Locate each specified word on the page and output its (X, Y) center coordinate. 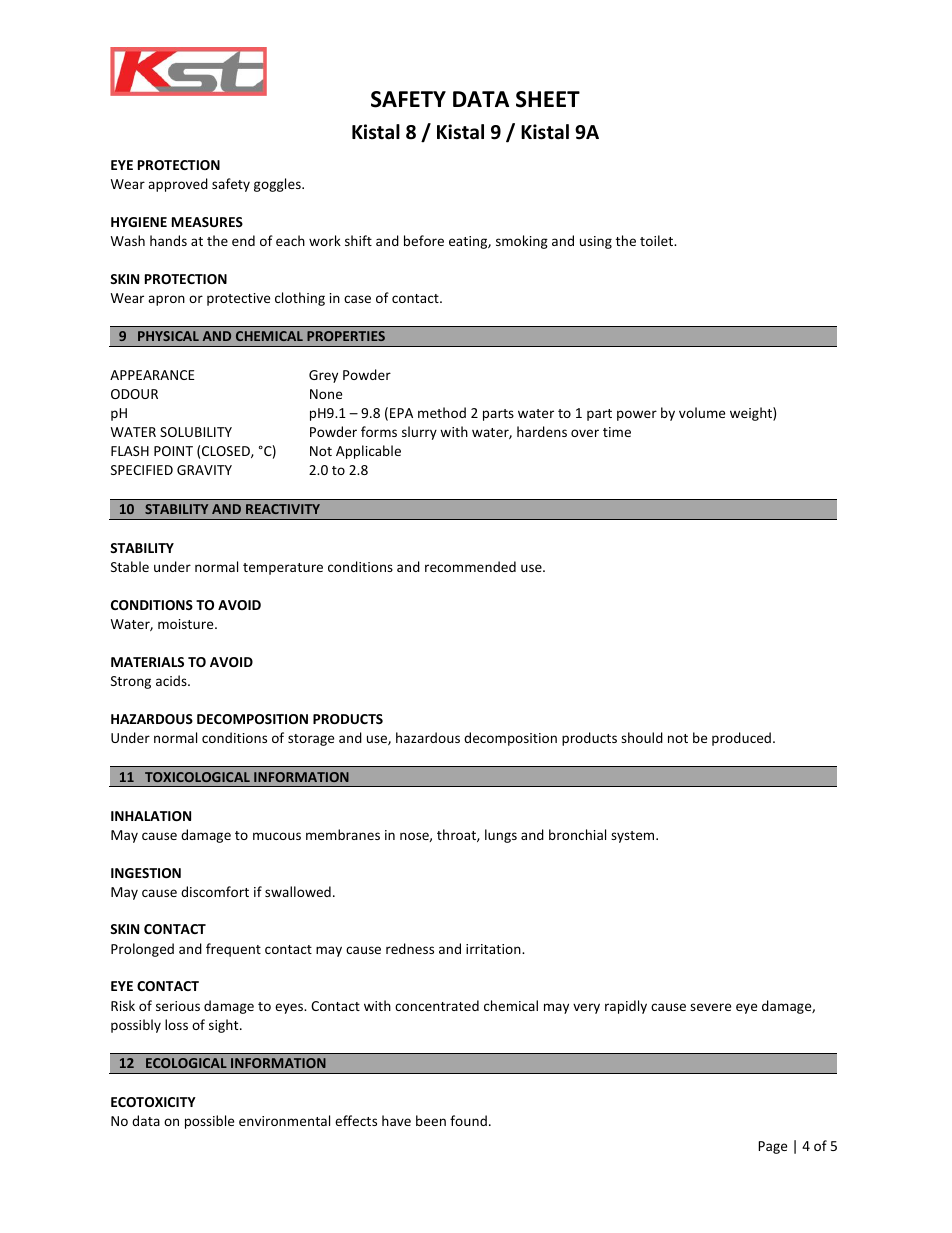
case (357, 299)
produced (741, 739)
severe (710, 1007)
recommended (470, 566)
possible (209, 1122)
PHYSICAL (168, 336)
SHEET (548, 99)
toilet (658, 240)
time (617, 432)
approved (178, 185)
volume (702, 412)
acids (172, 680)
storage (311, 740)
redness (410, 948)
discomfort (215, 891)
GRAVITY (204, 470)
